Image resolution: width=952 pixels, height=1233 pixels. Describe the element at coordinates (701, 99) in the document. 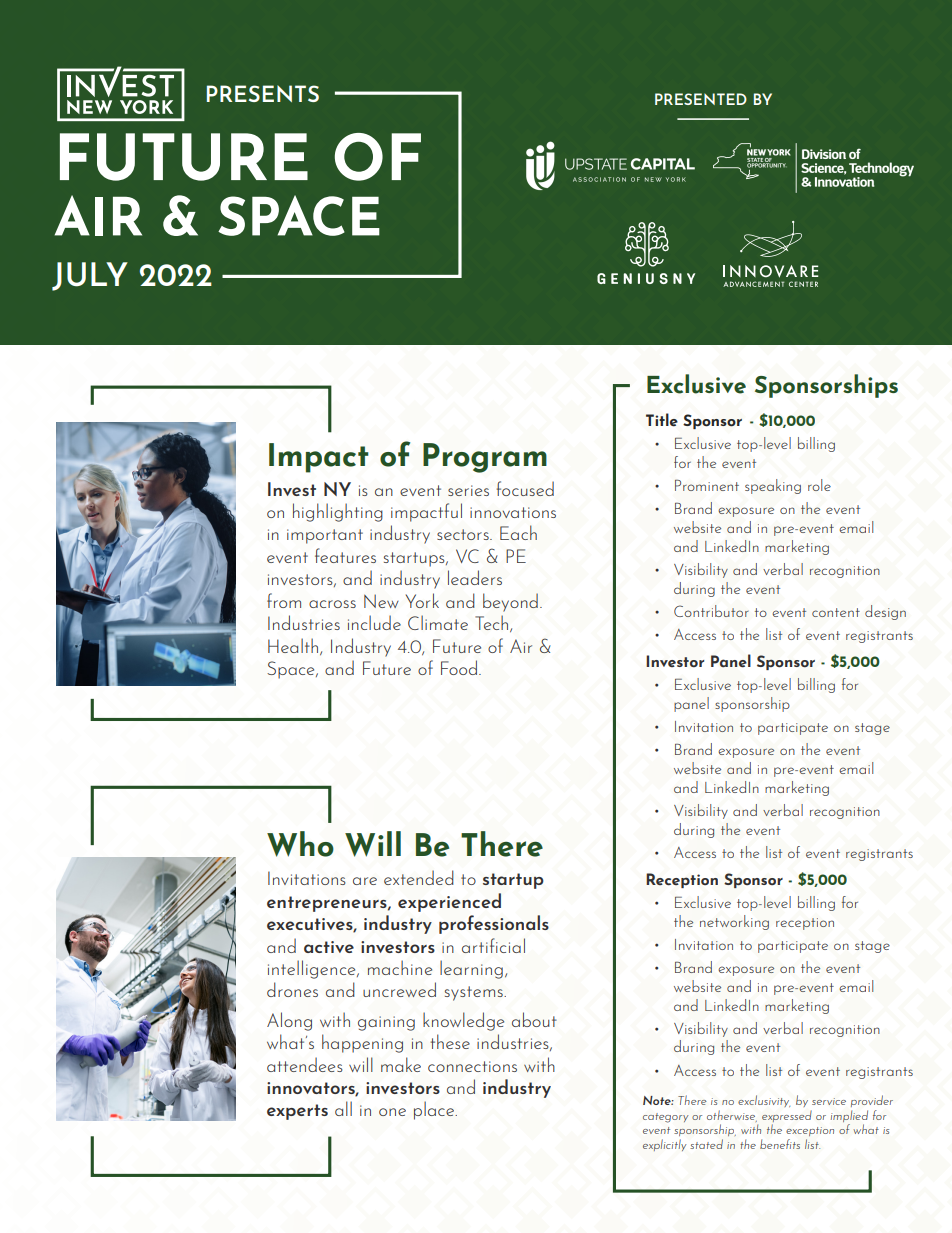

I see `PRESENTED` at that location.
